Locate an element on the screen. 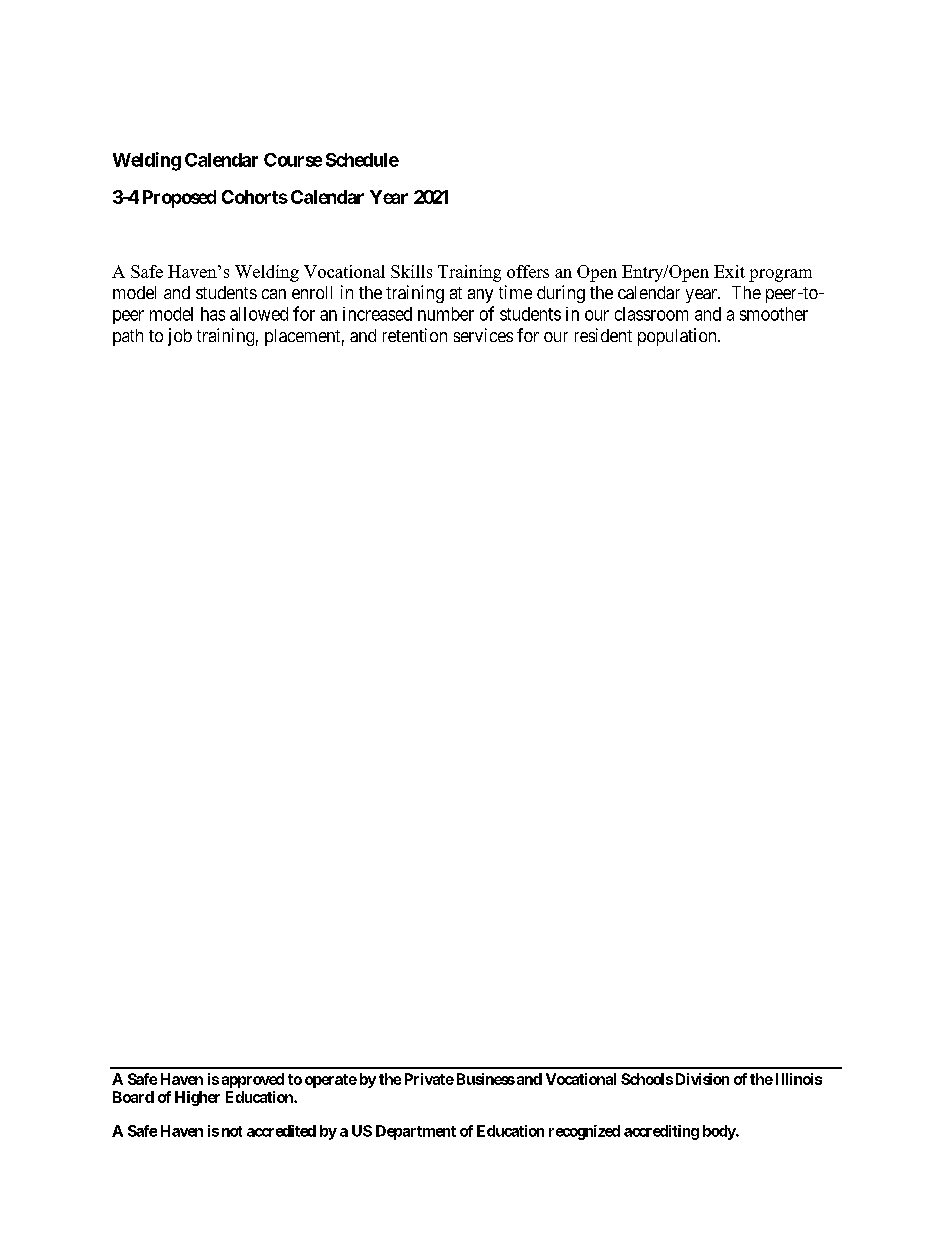 The image size is (952, 1233). services is located at coordinates (483, 335).
